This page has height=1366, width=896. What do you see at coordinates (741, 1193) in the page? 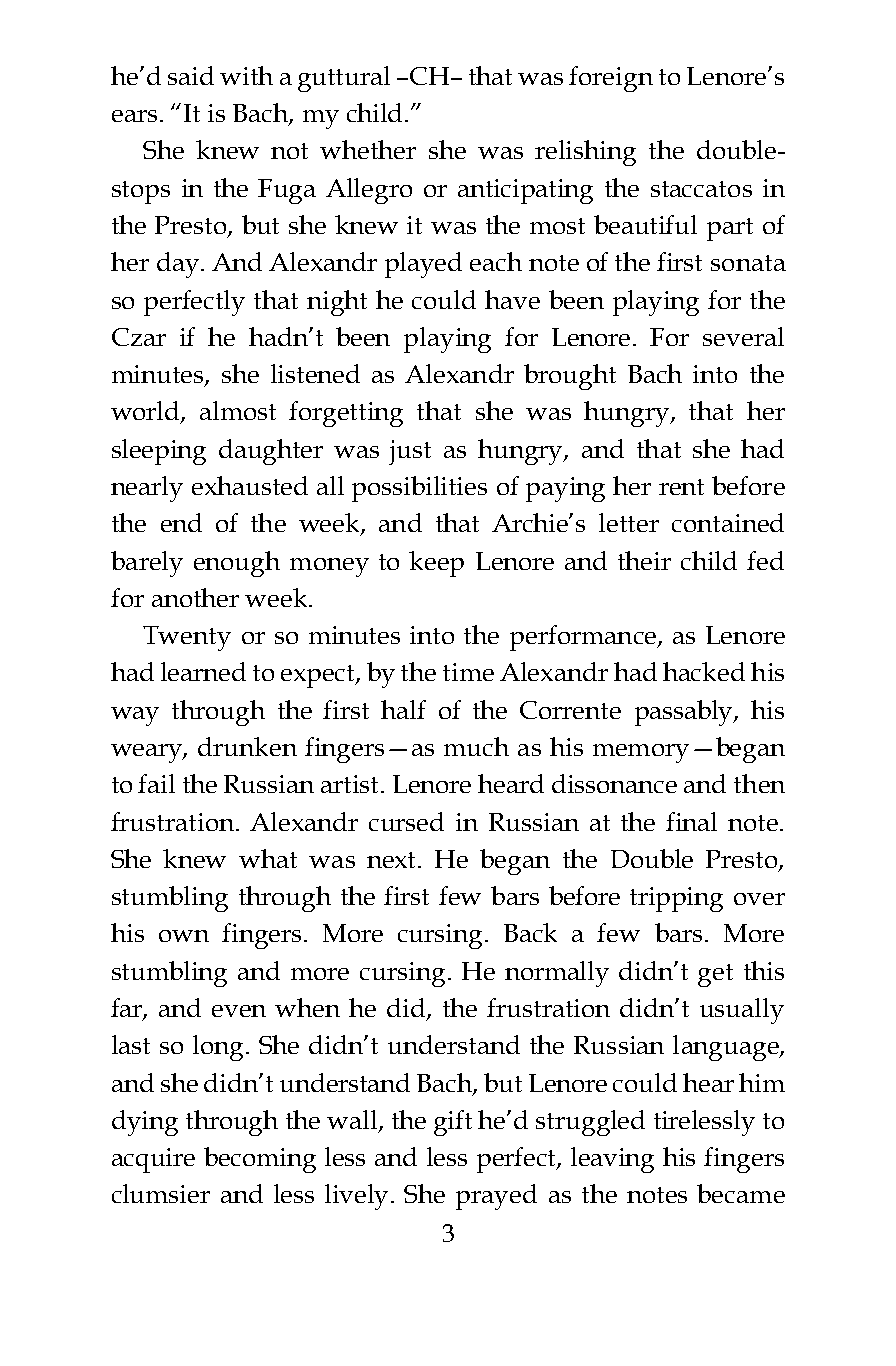
I see `became` at bounding box center [741, 1193].
